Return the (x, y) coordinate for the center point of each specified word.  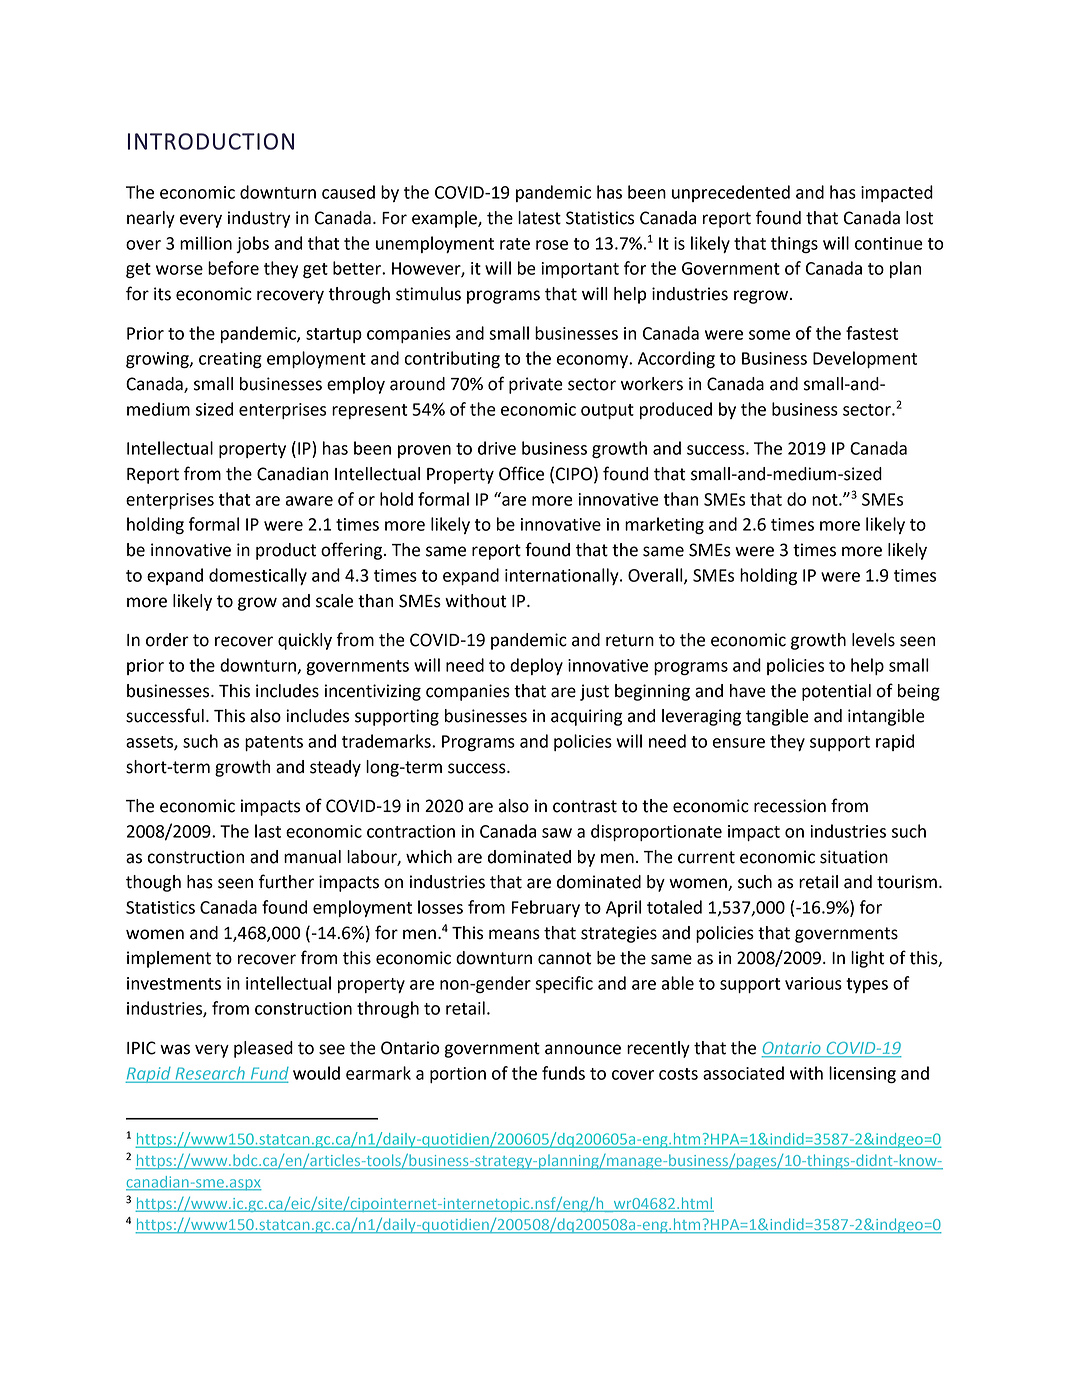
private (536, 385)
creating (230, 360)
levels (873, 640)
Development (865, 359)
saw (557, 833)
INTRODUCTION (211, 141)
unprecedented (731, 193)
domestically (258, 576)
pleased (263, 1049)
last (268, 831)
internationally (563, 576)
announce (583, 1049)
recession (790, 806)
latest (539, 218)
